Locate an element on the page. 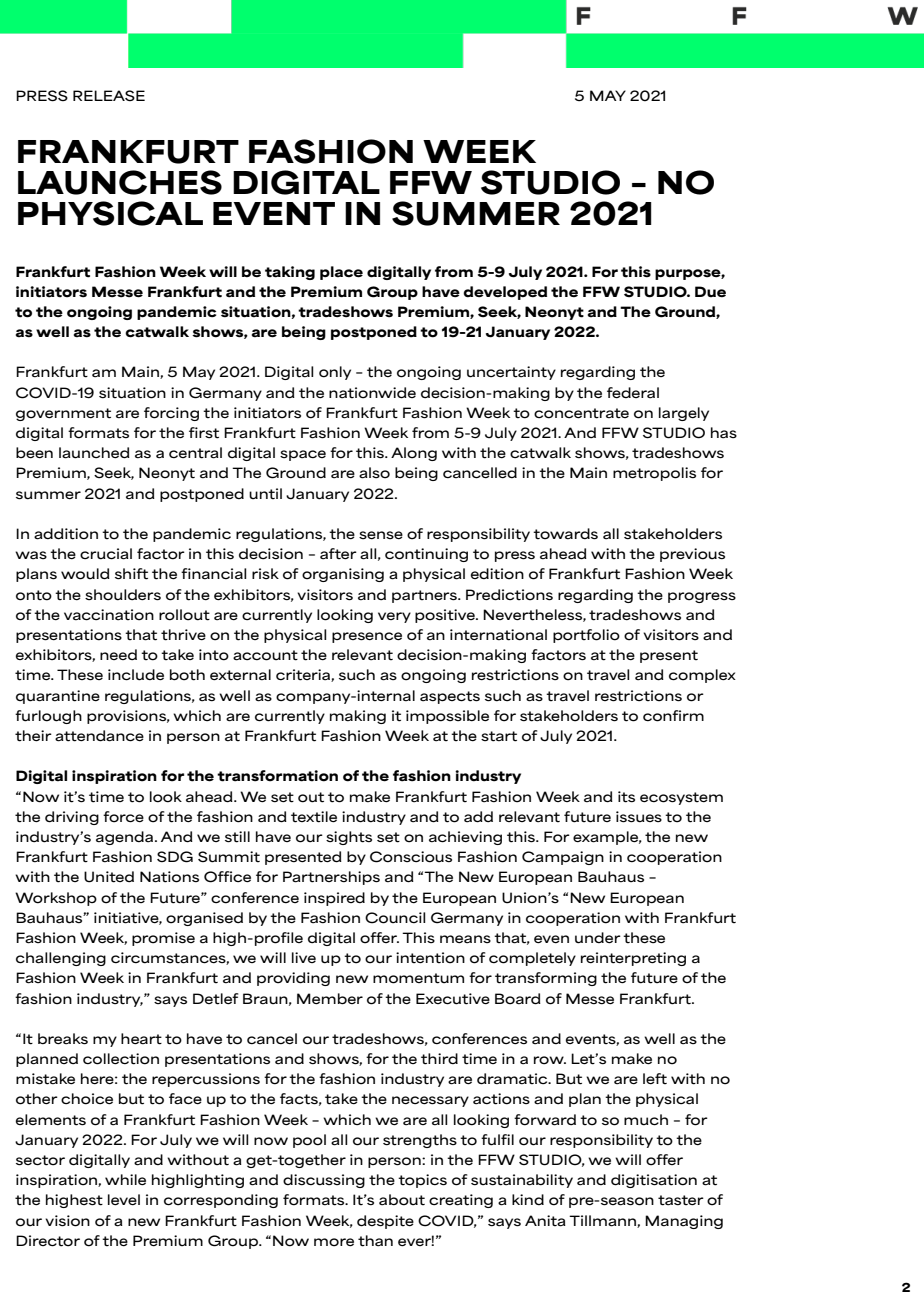  presence is located at coordinates (367, 637).
